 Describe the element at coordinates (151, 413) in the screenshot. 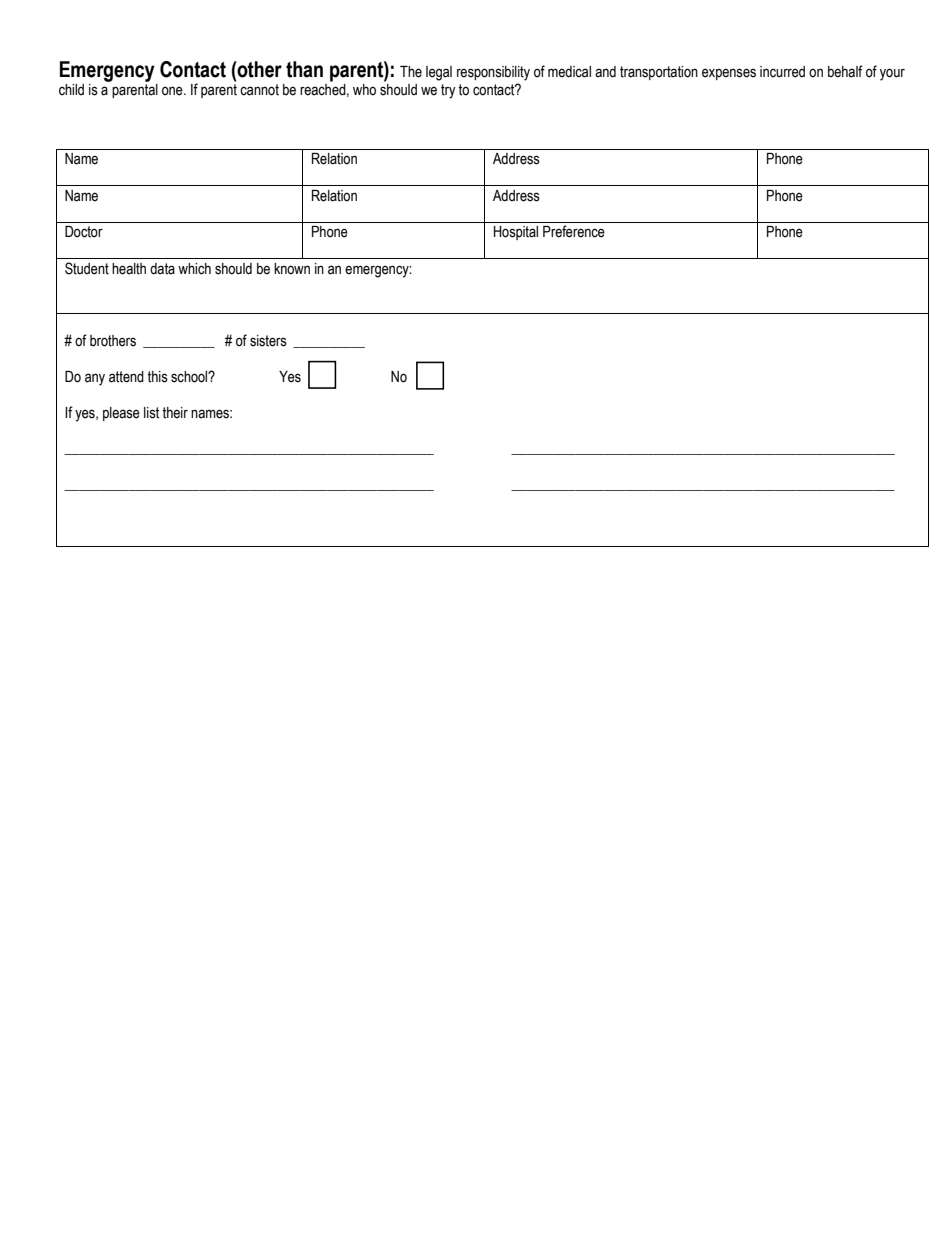

I see `list` at that location.
